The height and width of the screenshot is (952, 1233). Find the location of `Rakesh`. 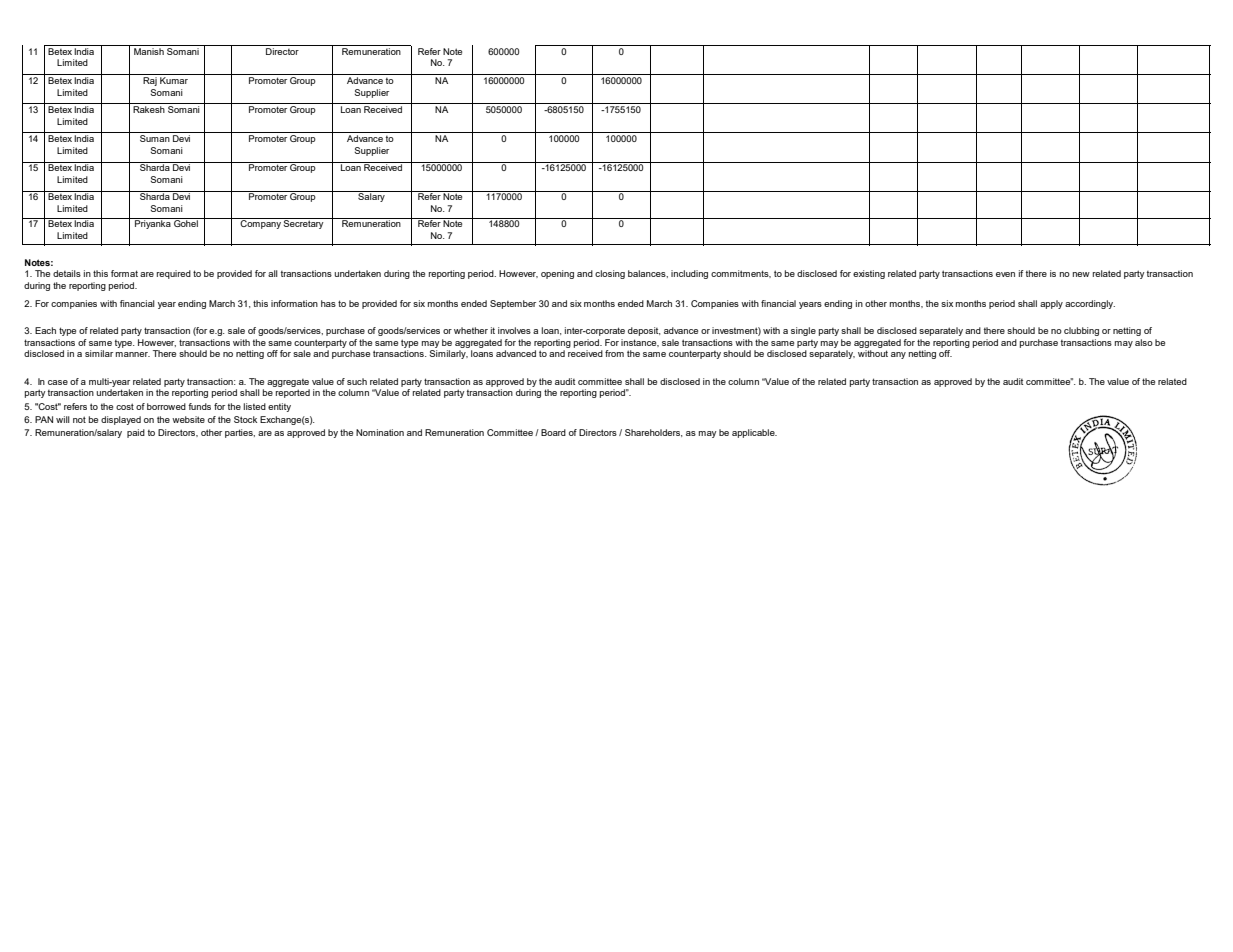

Rakesh is located at coordinates (149, 109).
